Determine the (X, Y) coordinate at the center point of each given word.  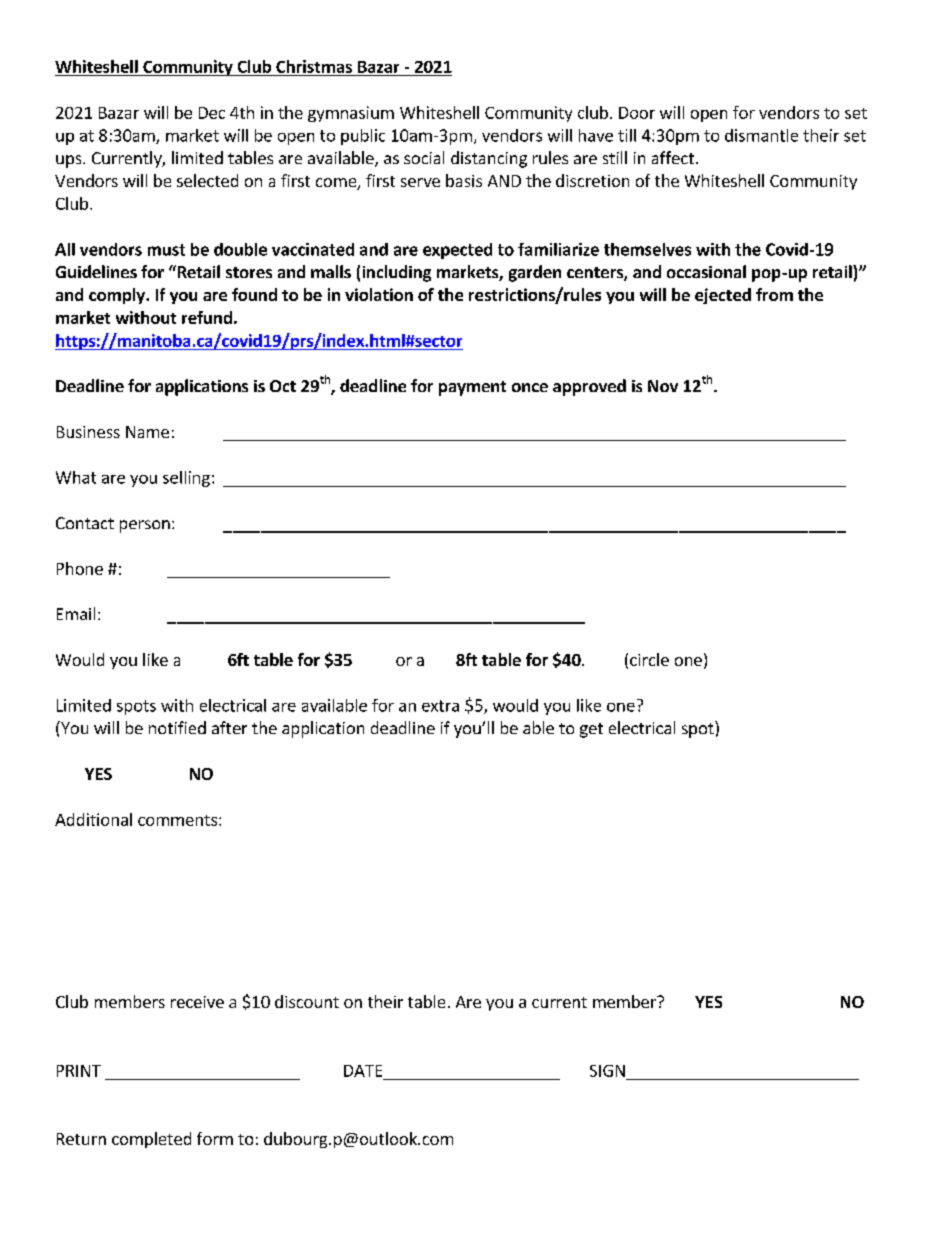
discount (307, 1001)
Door (637, 113)
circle (649, 659)
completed (151, 1140)
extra (440, 706)
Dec (212, 113)
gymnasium (351, 114)
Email (76, 613)
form (215, 1138)
